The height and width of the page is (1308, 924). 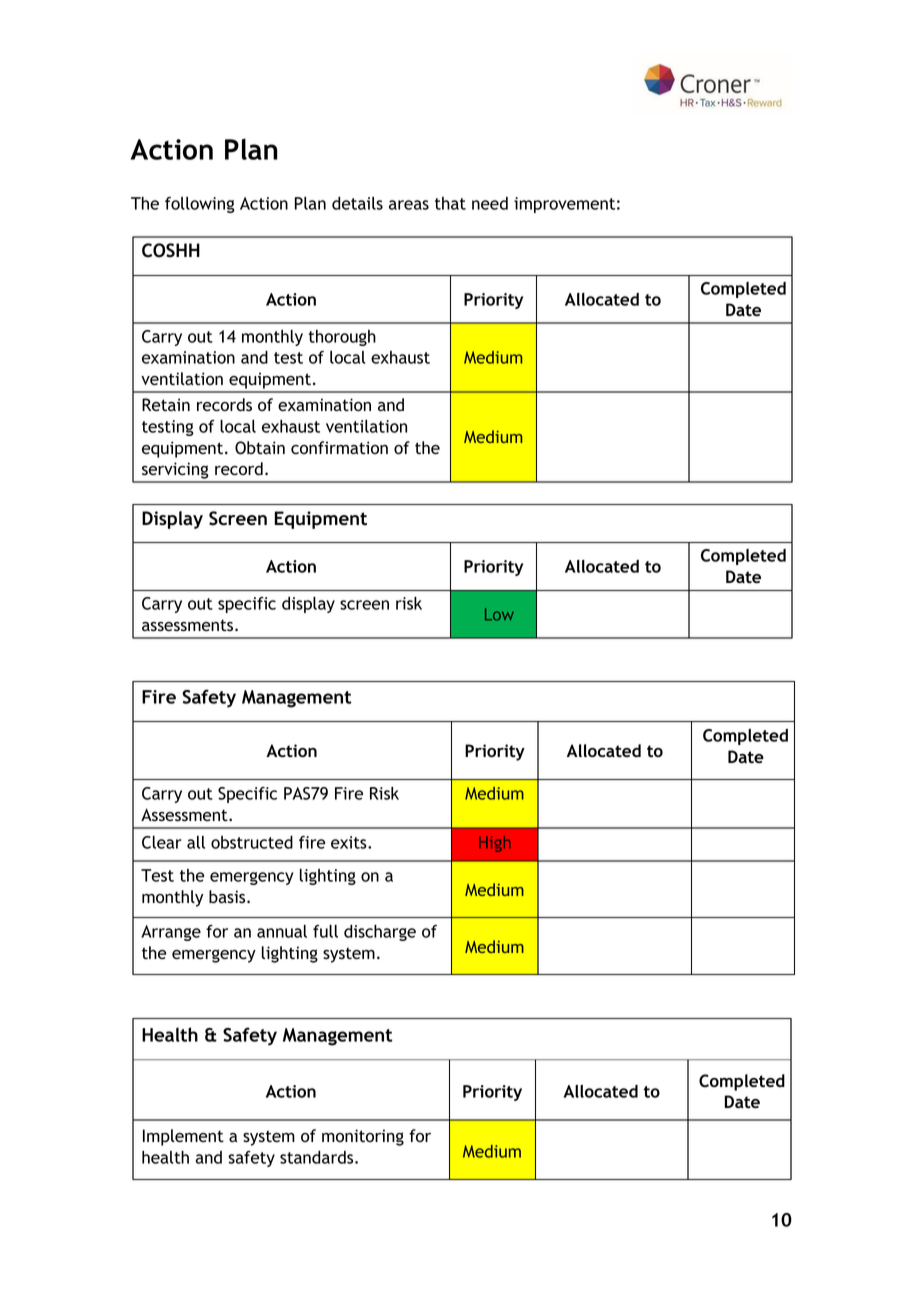 What do you see at coordinates (228, 897) in the page?
I see `basis` at bounding box center [228, 897].
